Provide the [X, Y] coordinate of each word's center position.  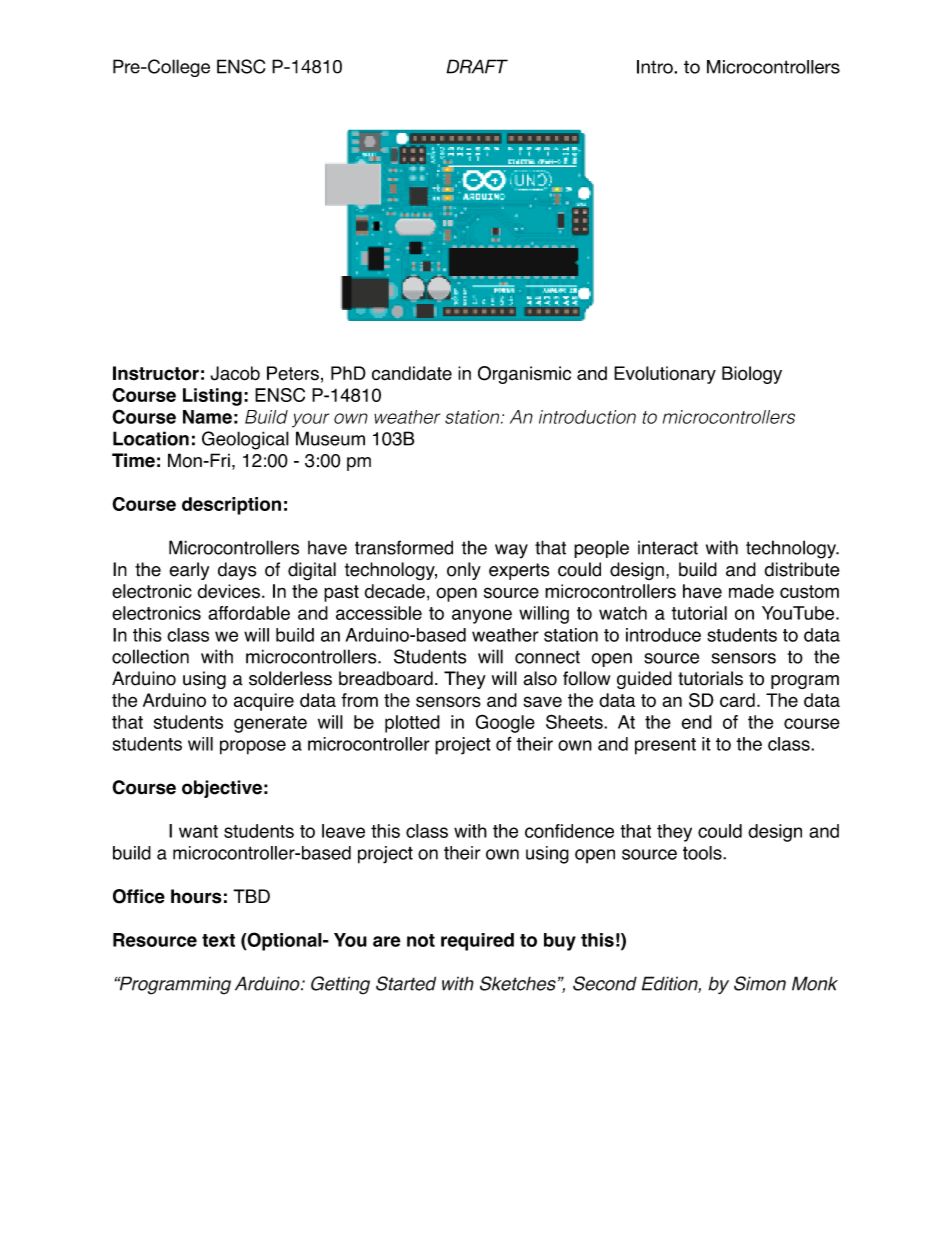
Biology [752, 375]
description [231, 506]
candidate [412, 373]
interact [668, 548]
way [511, 551]
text [218, 940]
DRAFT [477, 66]
